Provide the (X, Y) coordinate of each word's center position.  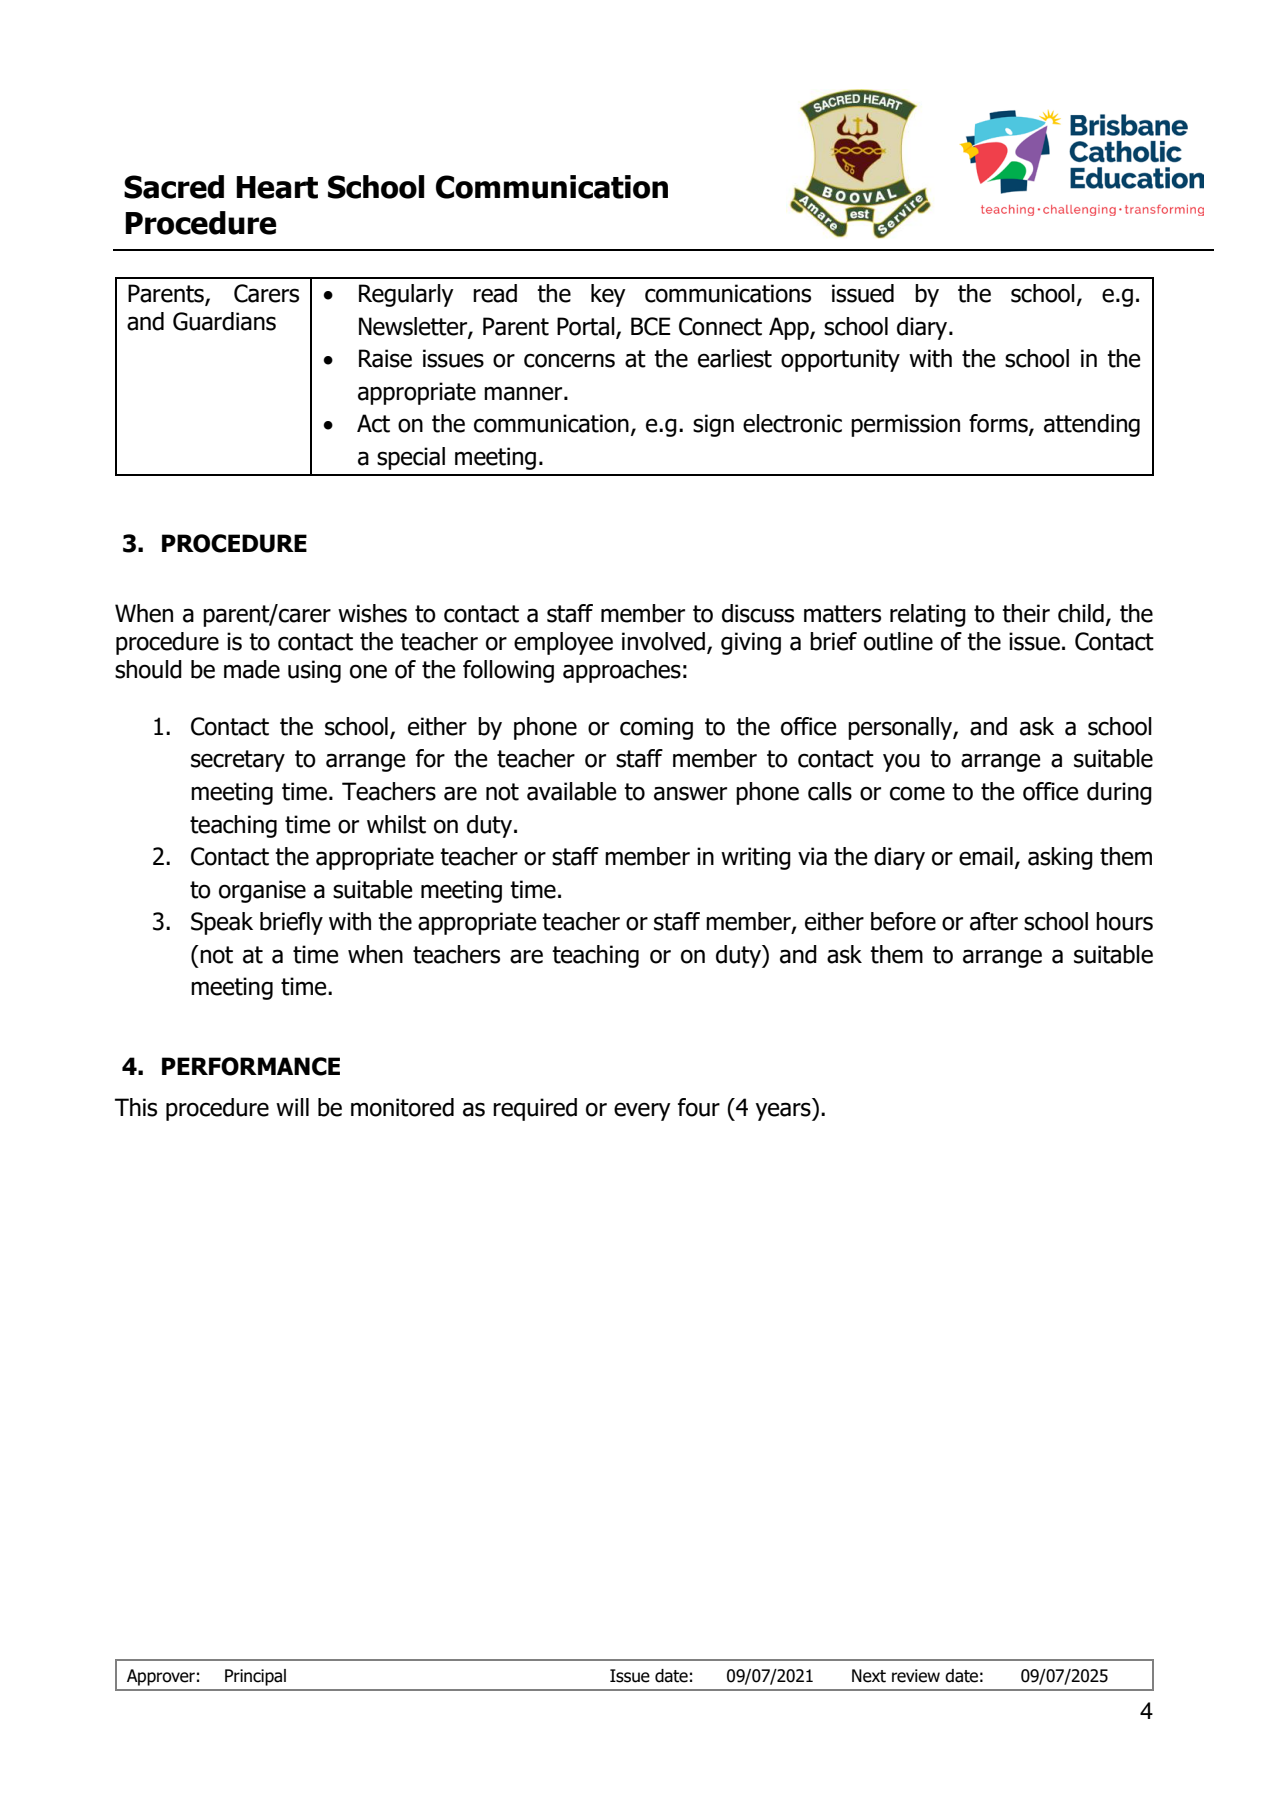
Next (869, 1676)
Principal (255, 1677)
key (608, 295)
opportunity (840, 360)
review (916, 1676)
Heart (277, 187)
